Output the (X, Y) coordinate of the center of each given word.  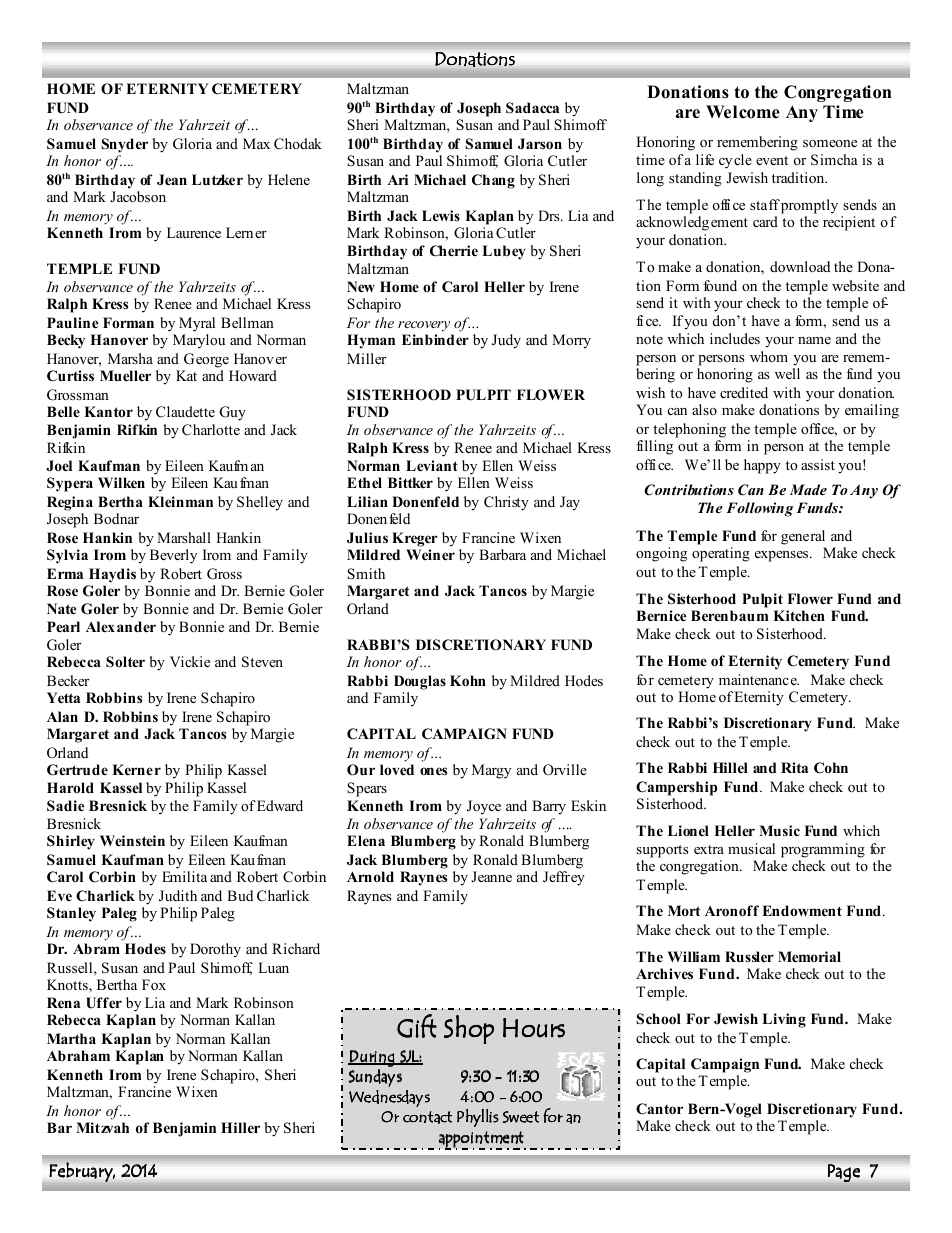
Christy (506, 503)
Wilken (121, 482)
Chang (493, 181)
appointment (482, 1140)
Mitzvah (102, 1127)
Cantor (659, 1109)
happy (762, 466)
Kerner (136, 769)
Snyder (124, 145)
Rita (794, 767)
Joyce (484, 807)
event (772, 160)
